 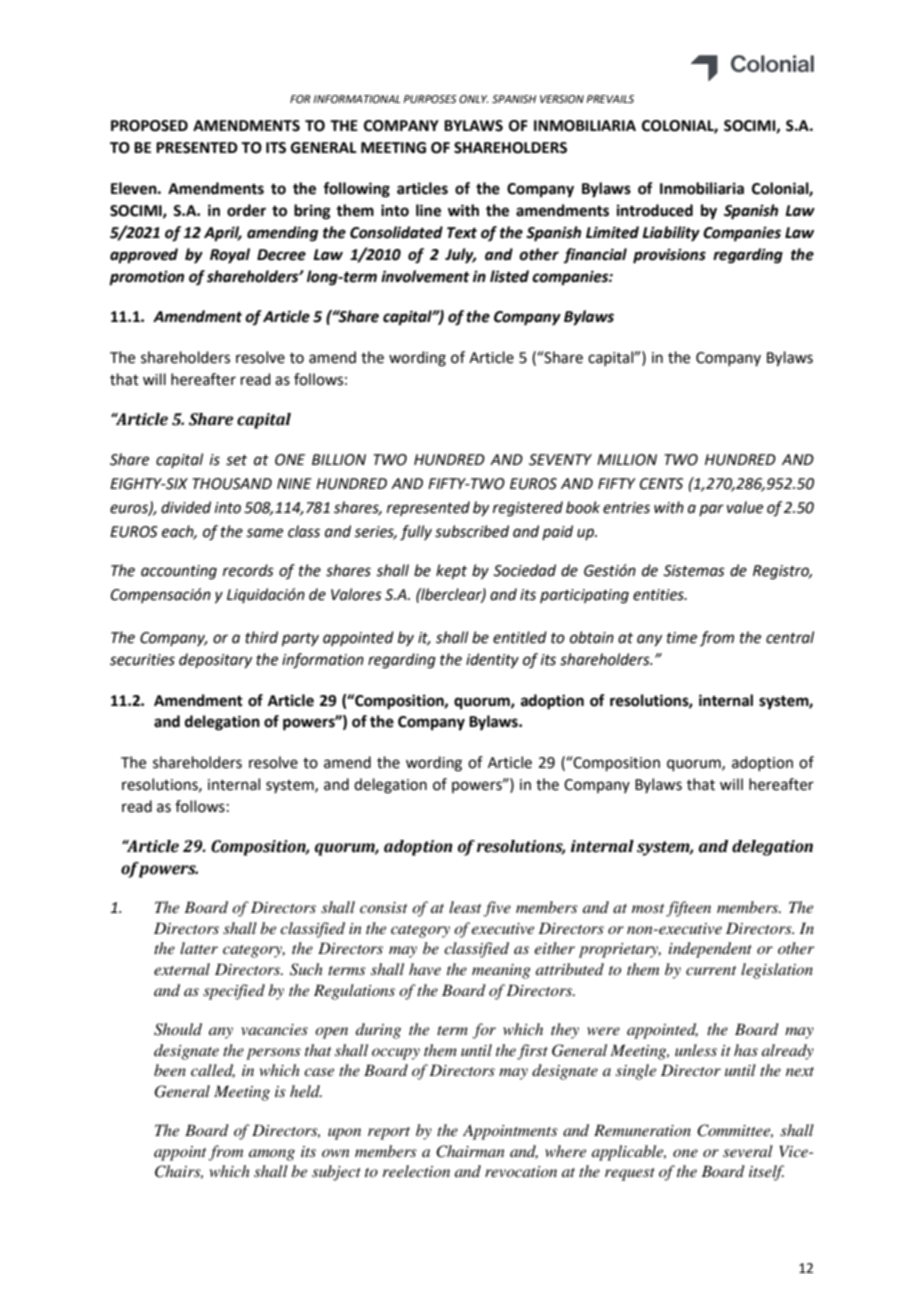 I want to click on SEVENTY, so click(x=560, y=460).
